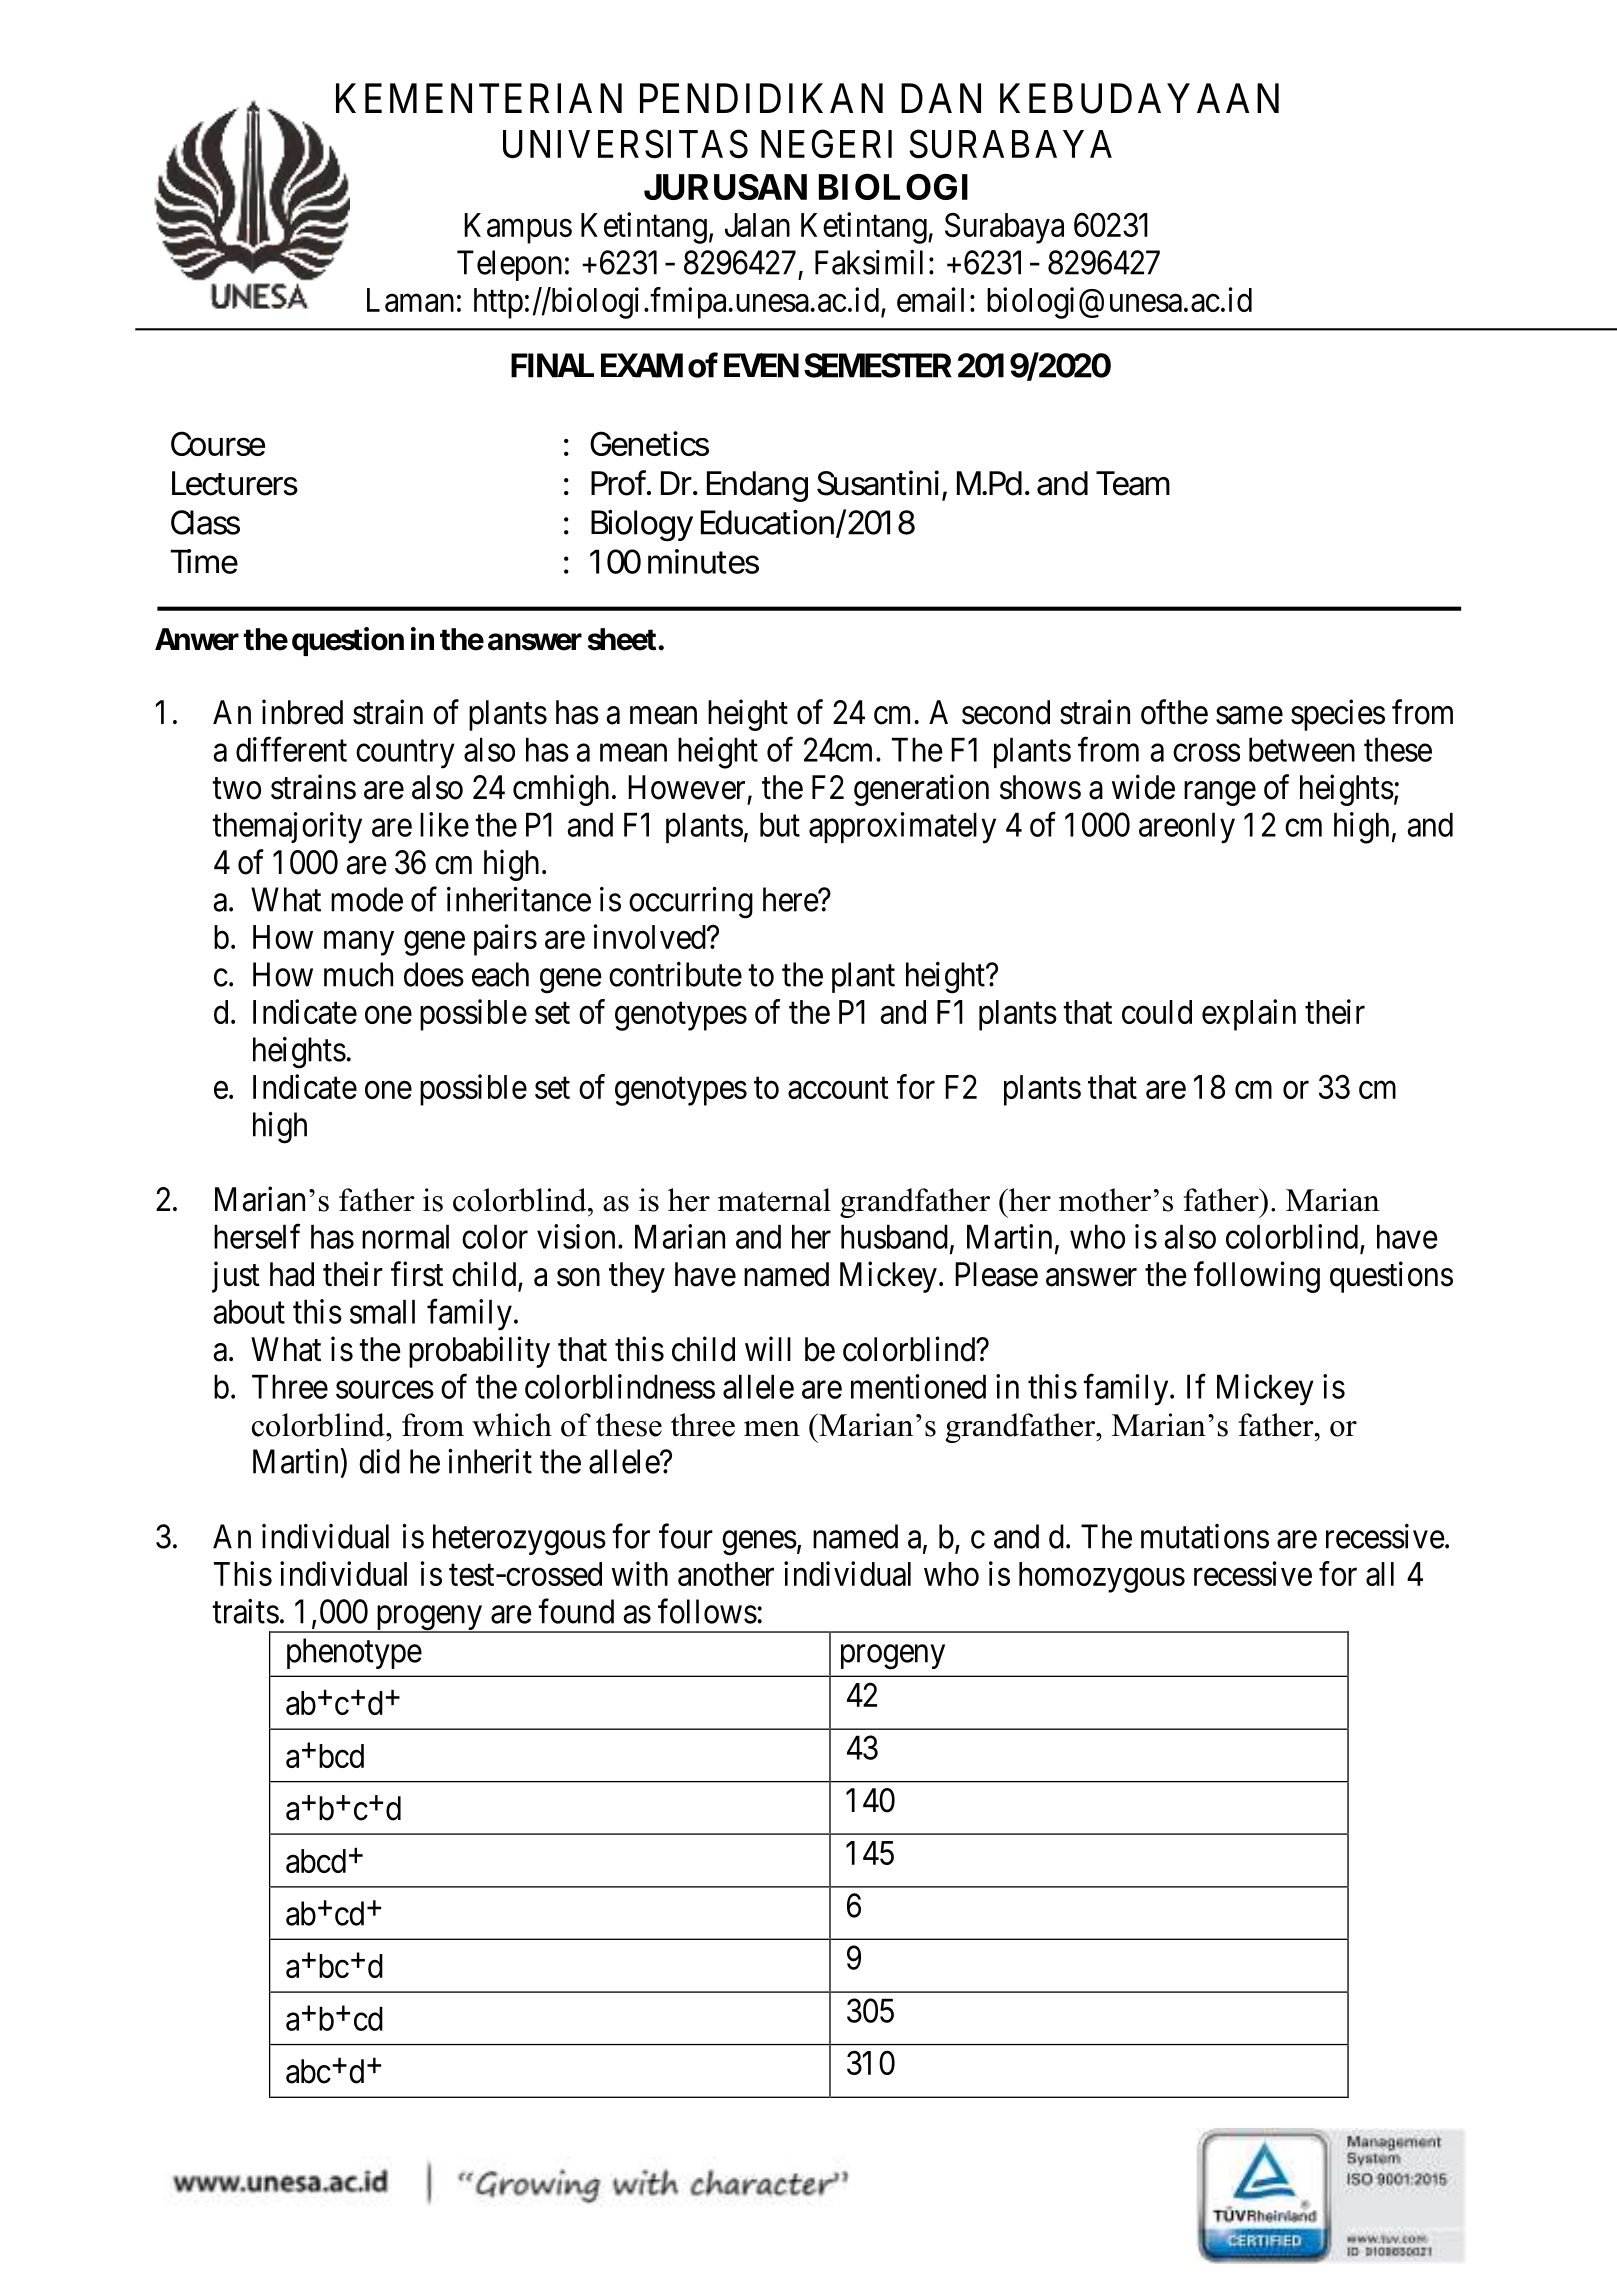 The height and width of the image is (2286, 1617). What do you see at coordinates (1157, 1012) in the image?
I see `could` at bounding box center [1157, 1012].
